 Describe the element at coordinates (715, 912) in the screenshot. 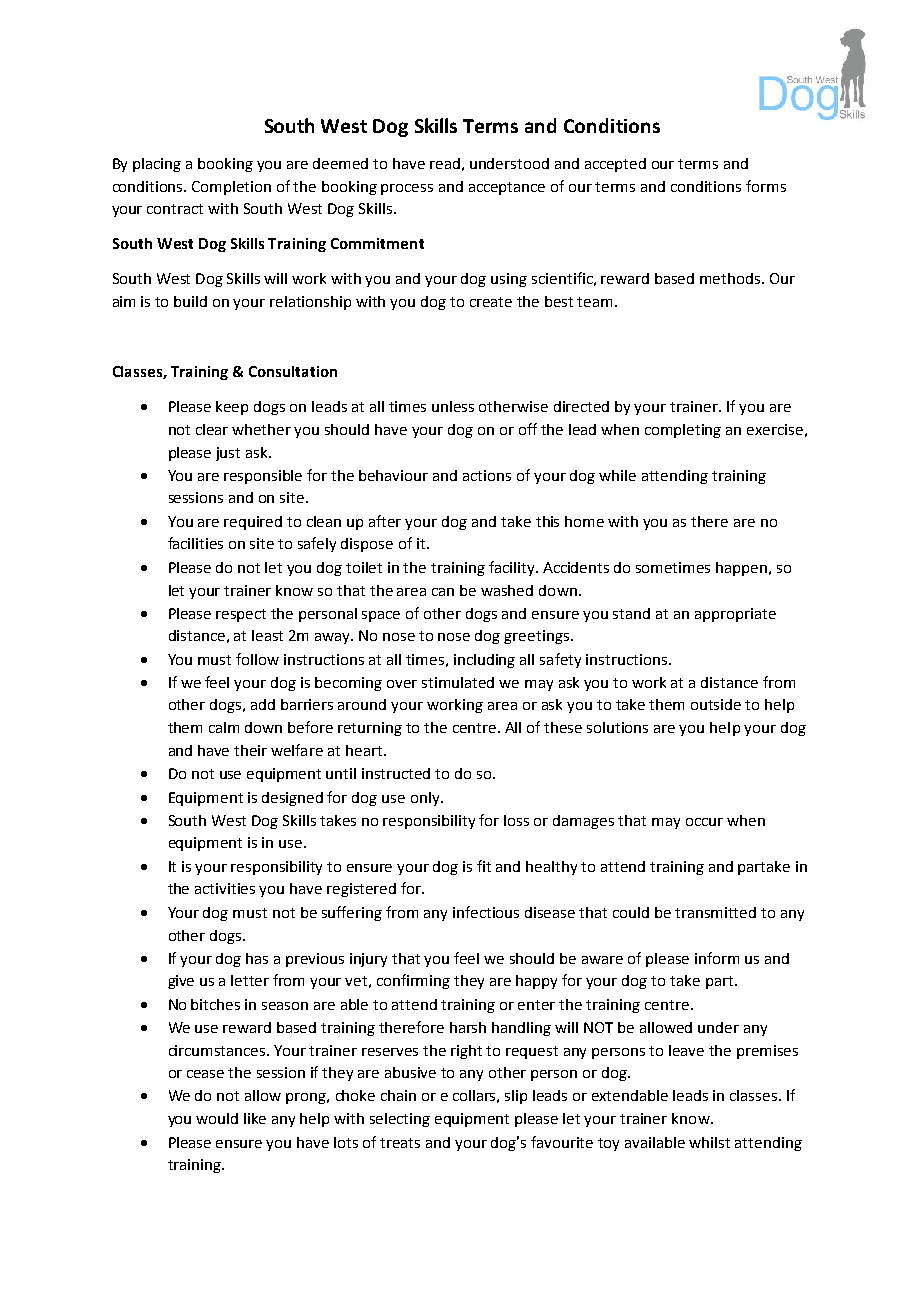

I see `transmitted` at that location.
